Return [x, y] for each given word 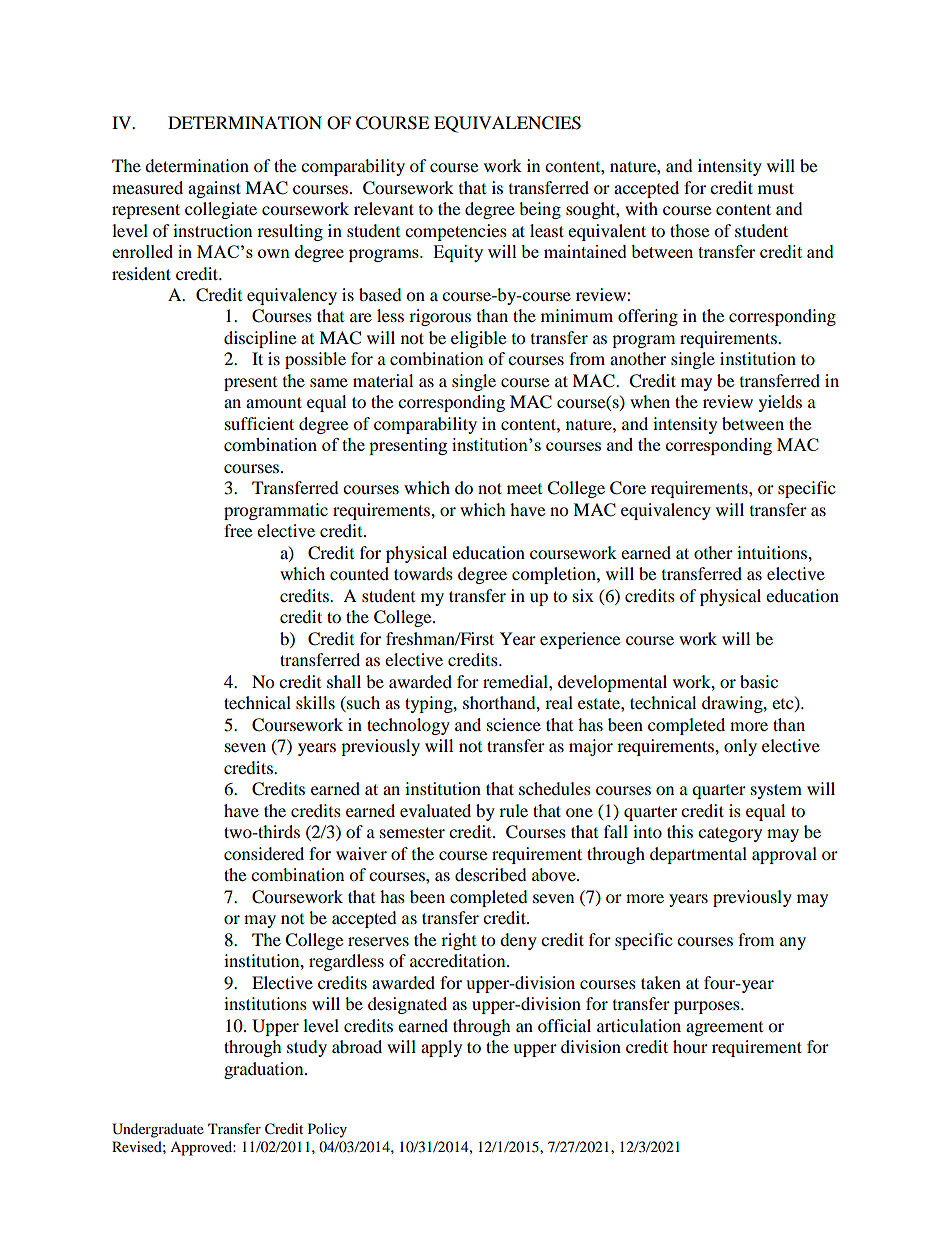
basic [759, 681]
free [238, 530]
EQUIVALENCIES [507, 124]
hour [690, 1046]
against [214, 189]
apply [441, 1048]
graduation [265, 1070]
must [776, 188]
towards [423, 573]
